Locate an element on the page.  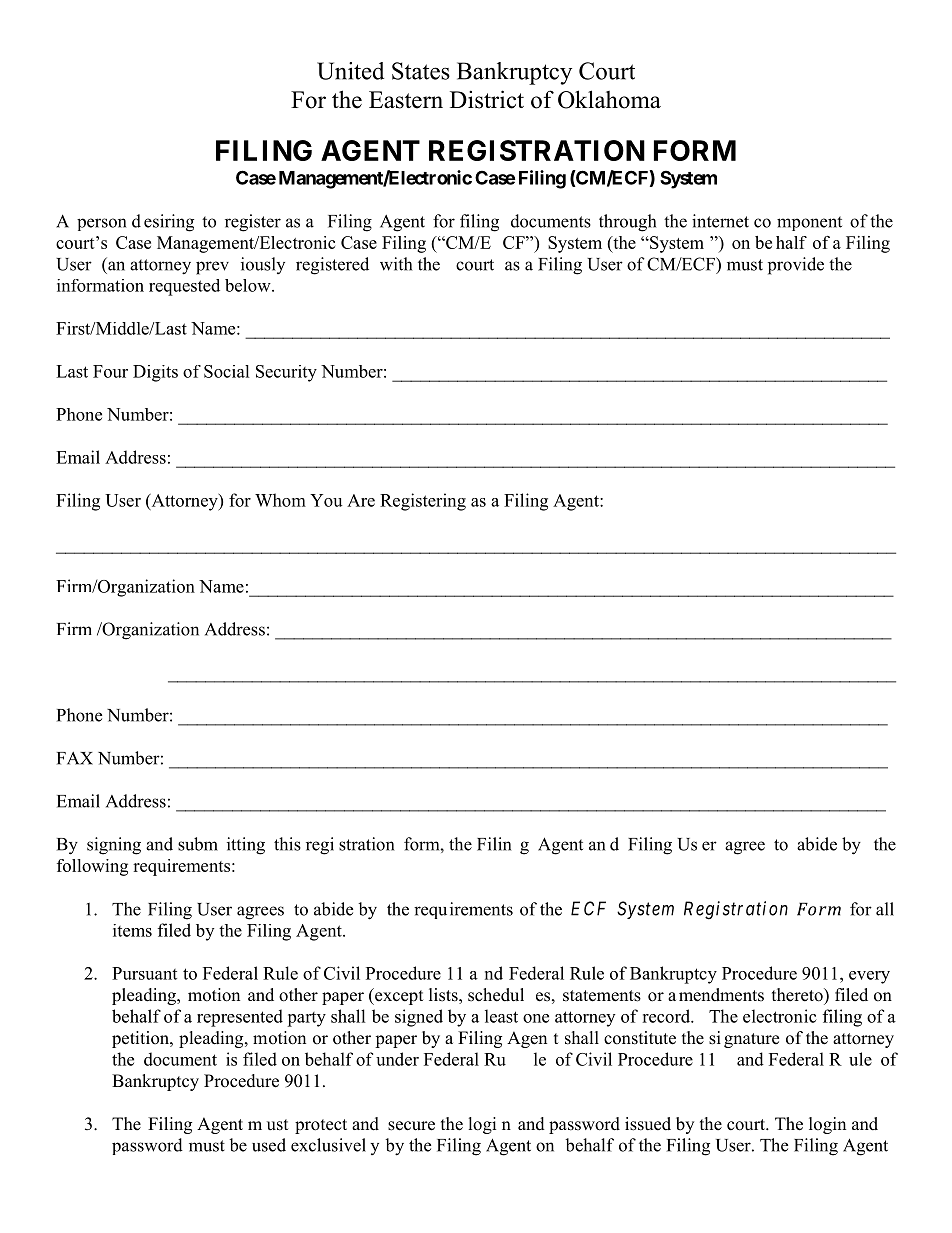
issued is located at coordinates (648, 1124).
